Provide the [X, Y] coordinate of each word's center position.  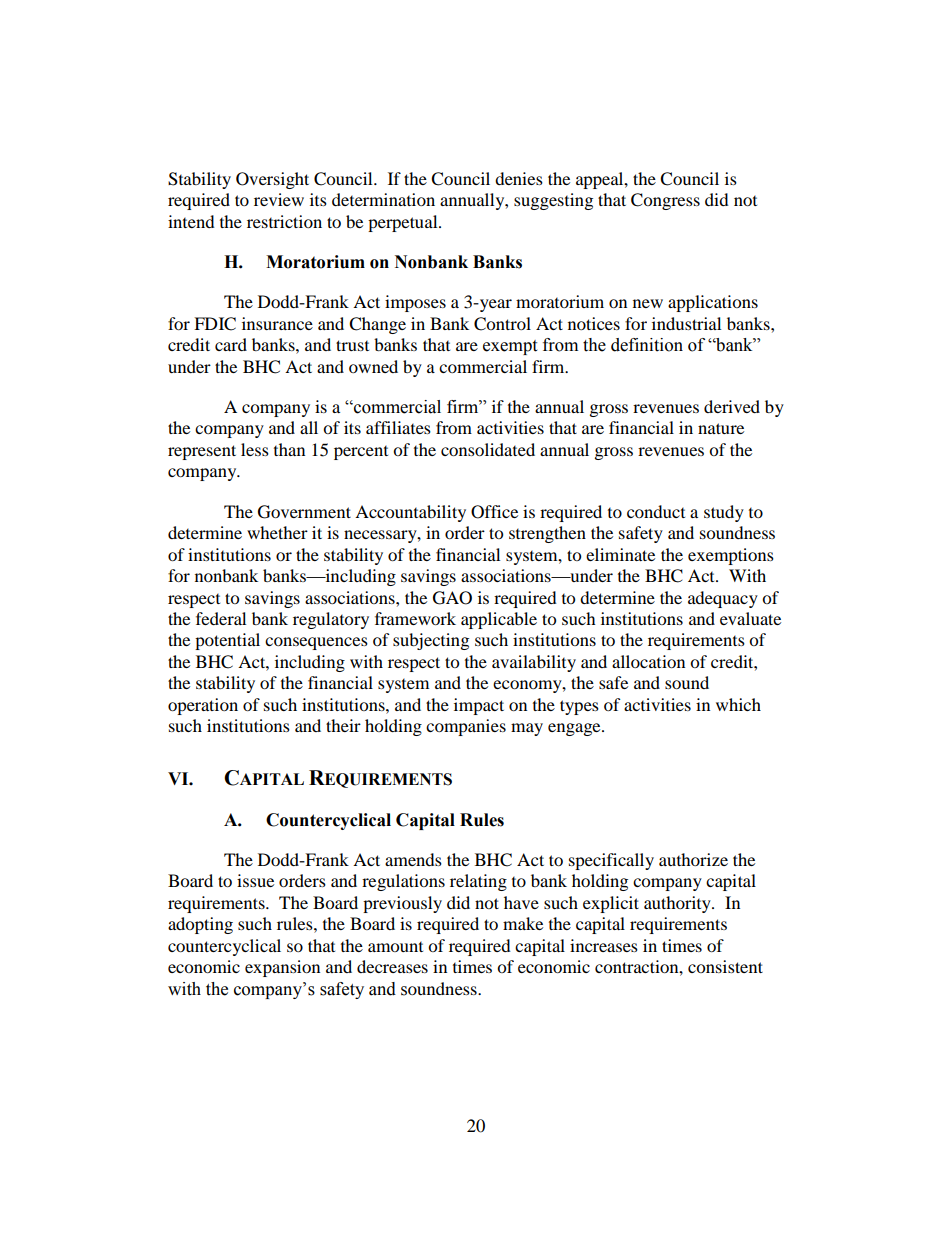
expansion [282, 968]
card [231, 344]
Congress [665, 201]
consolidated [488, 449]
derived [732, 406]
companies [466, 727]
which [738, 704]
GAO [452, 598]
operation [203, 706]
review [279, 199]
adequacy [723, 599]
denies [519, 178]
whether [277, 532]
